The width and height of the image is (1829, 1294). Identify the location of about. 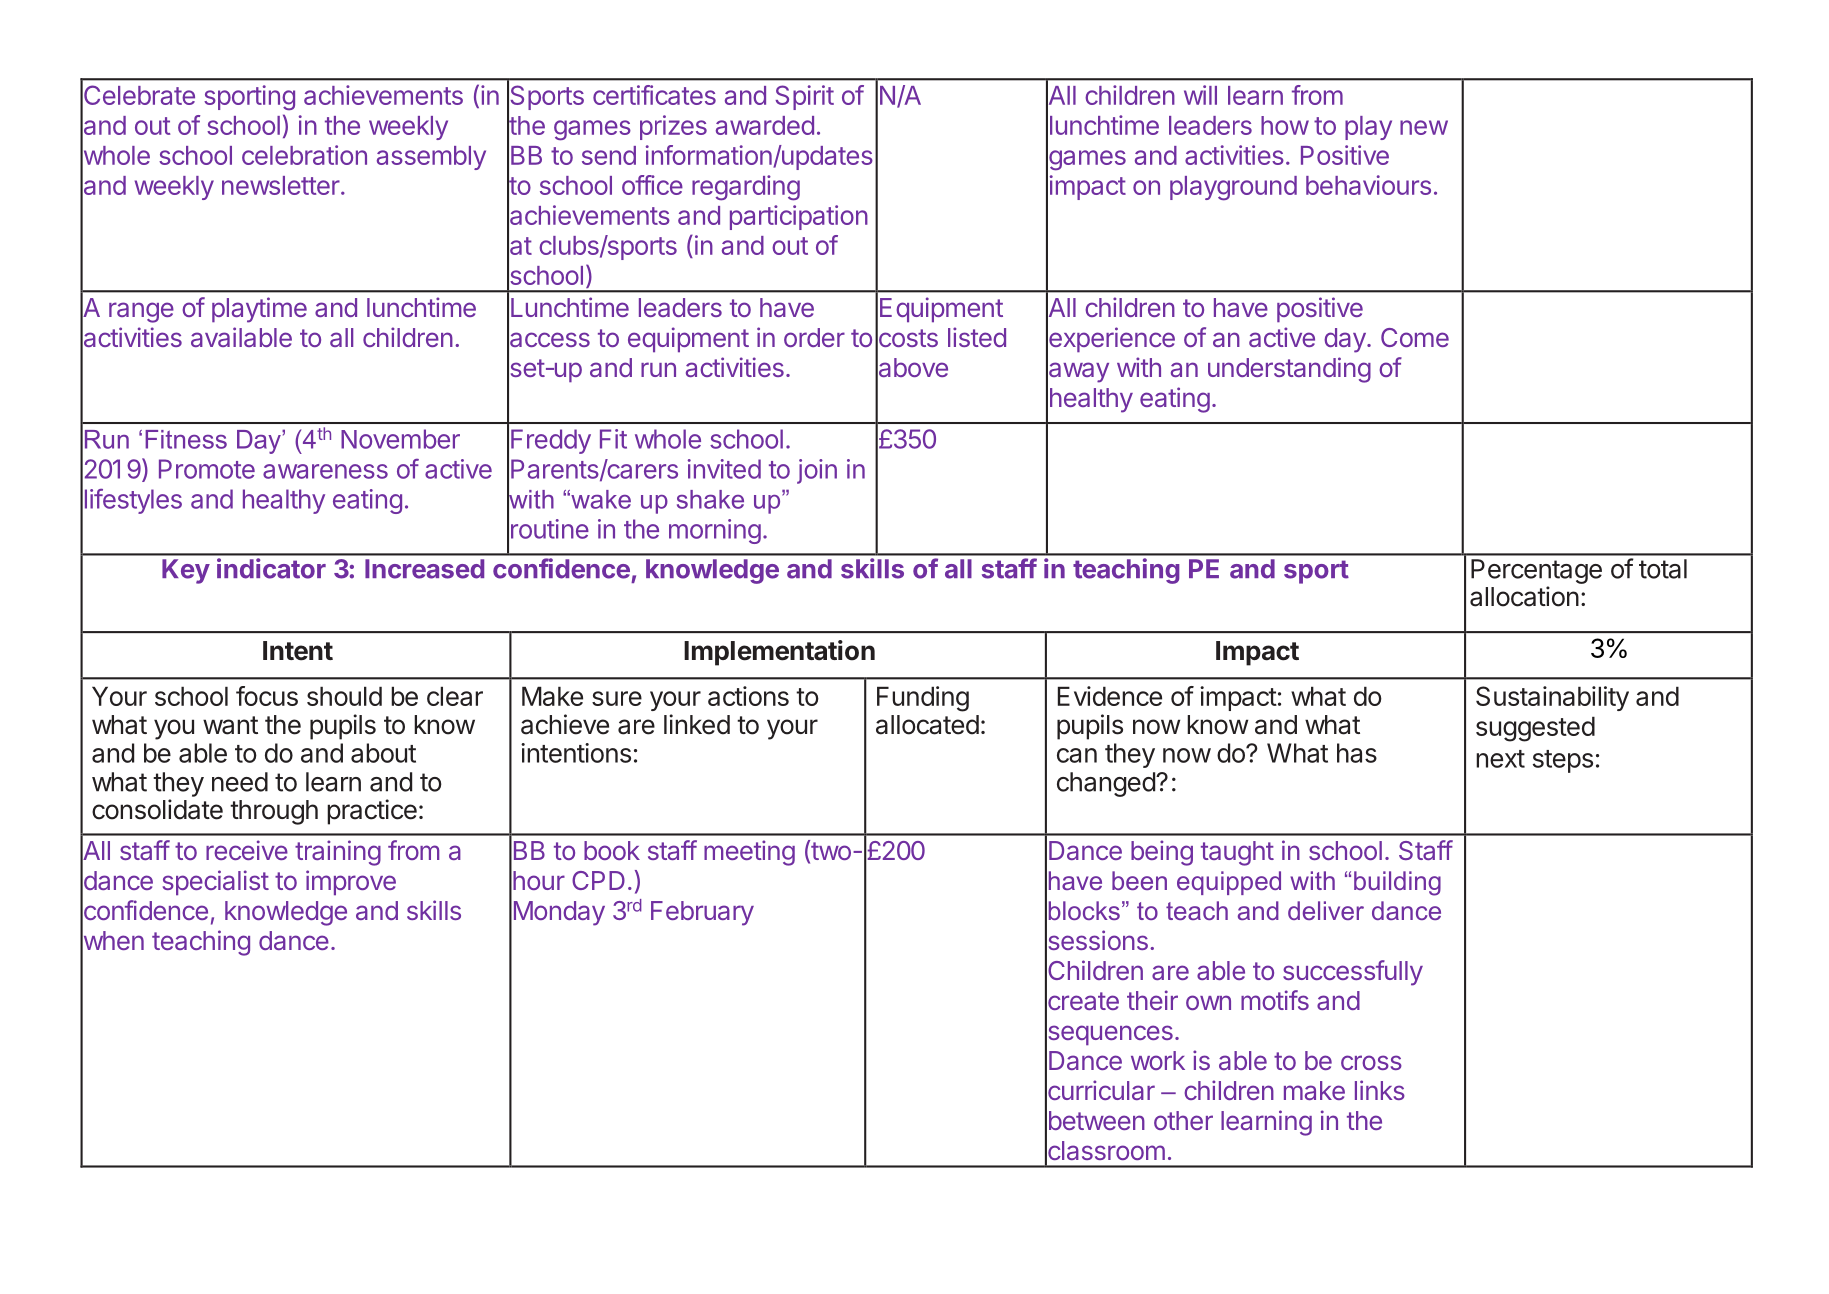
(383, 753).
